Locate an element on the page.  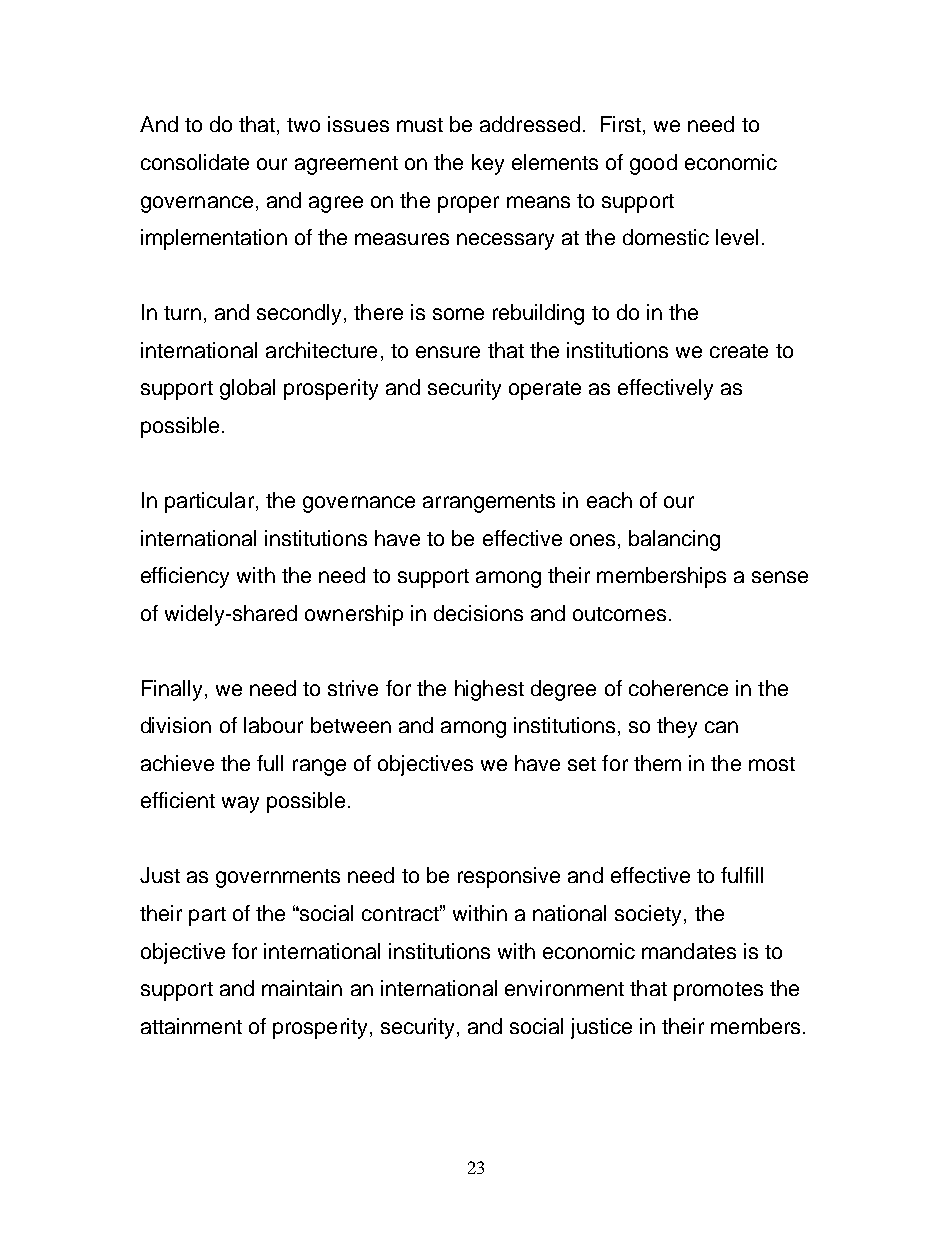
maintain is located at coordinates (302, 988).
